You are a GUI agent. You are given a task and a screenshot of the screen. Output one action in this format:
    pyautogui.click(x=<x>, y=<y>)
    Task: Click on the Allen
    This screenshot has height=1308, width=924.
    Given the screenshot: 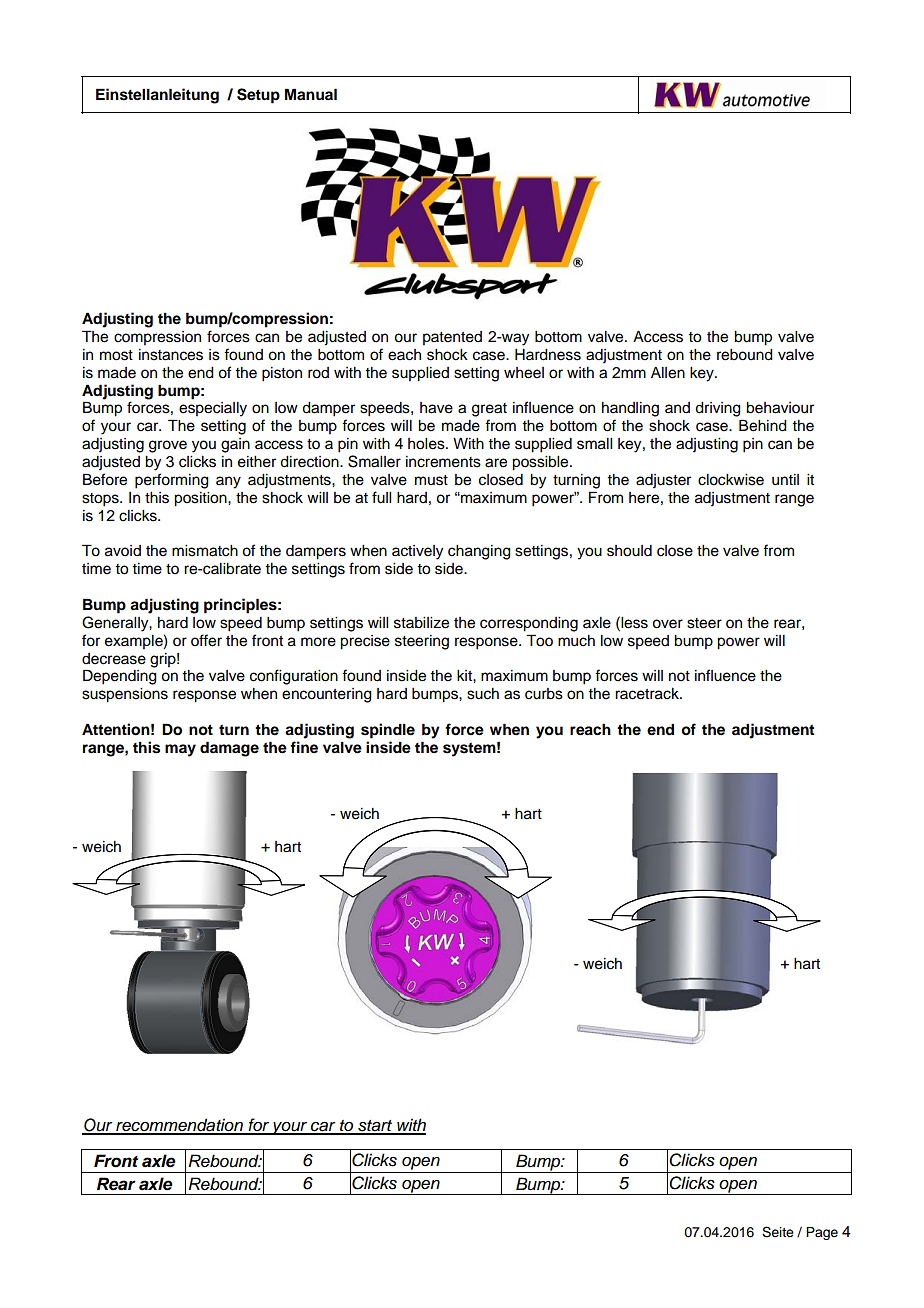 What is the action you would take?
    pyautogui.click(x=668, y=373)
